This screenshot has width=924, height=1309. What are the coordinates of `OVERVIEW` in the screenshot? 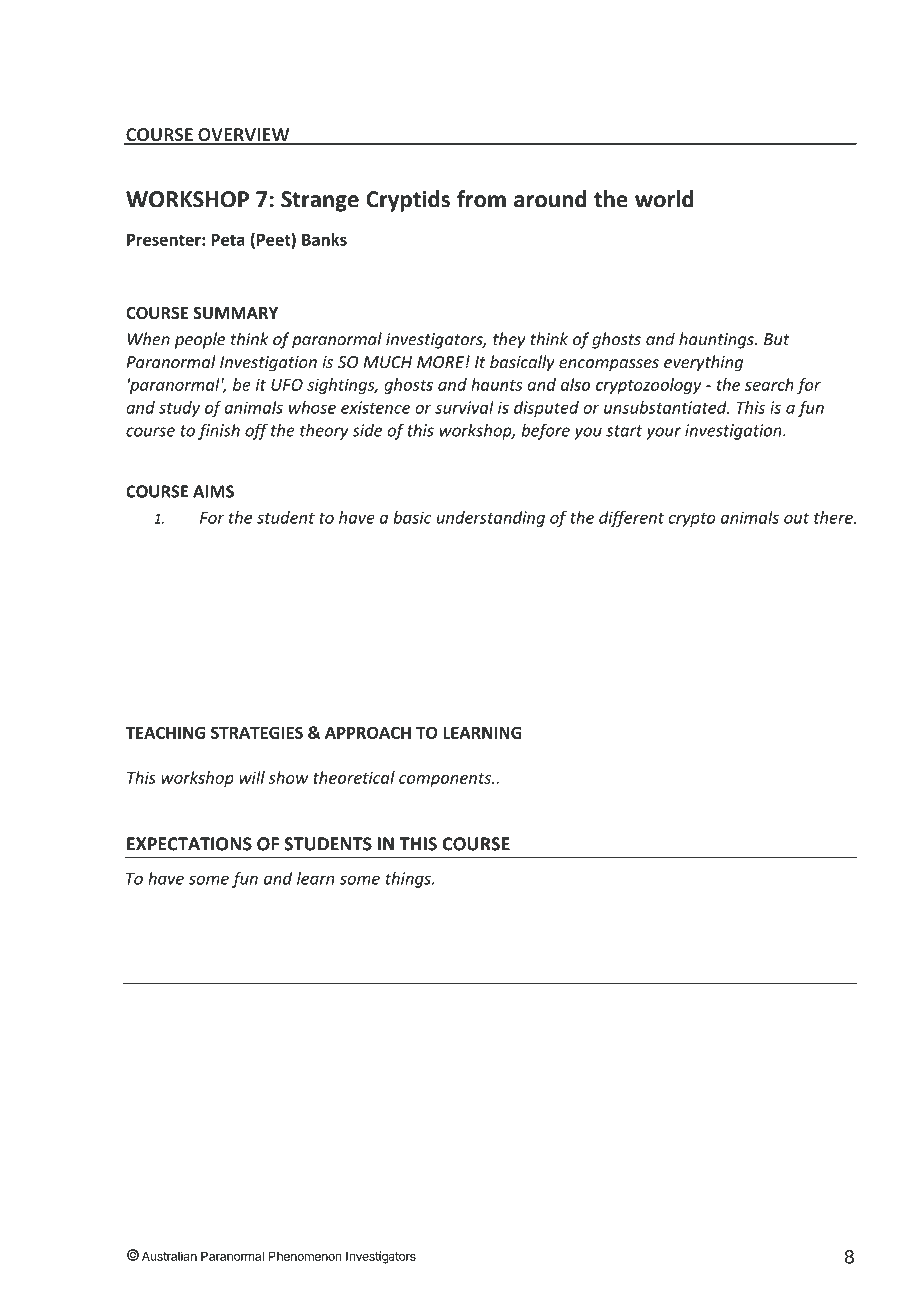 It's located at (244, 136).
